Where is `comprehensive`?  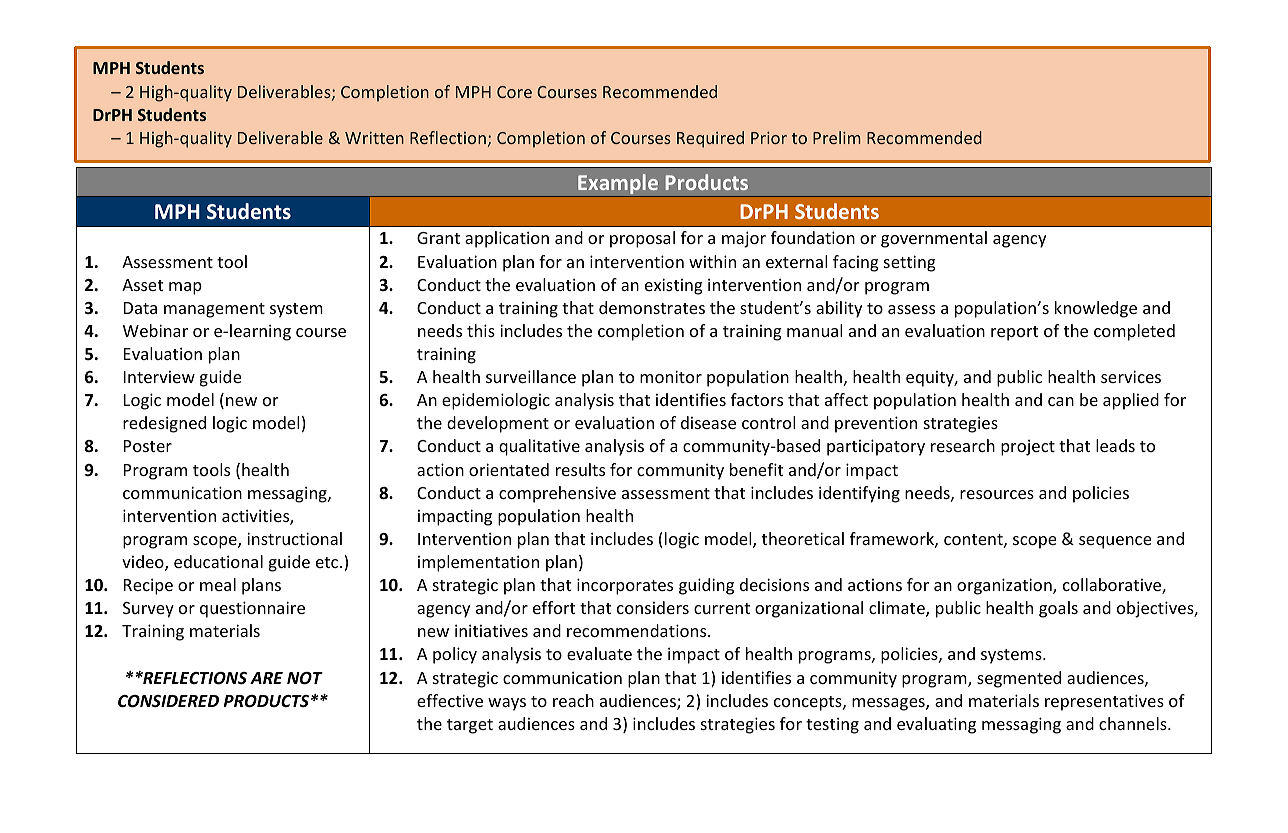
comprehensive is located at coordinates (557, 494).
